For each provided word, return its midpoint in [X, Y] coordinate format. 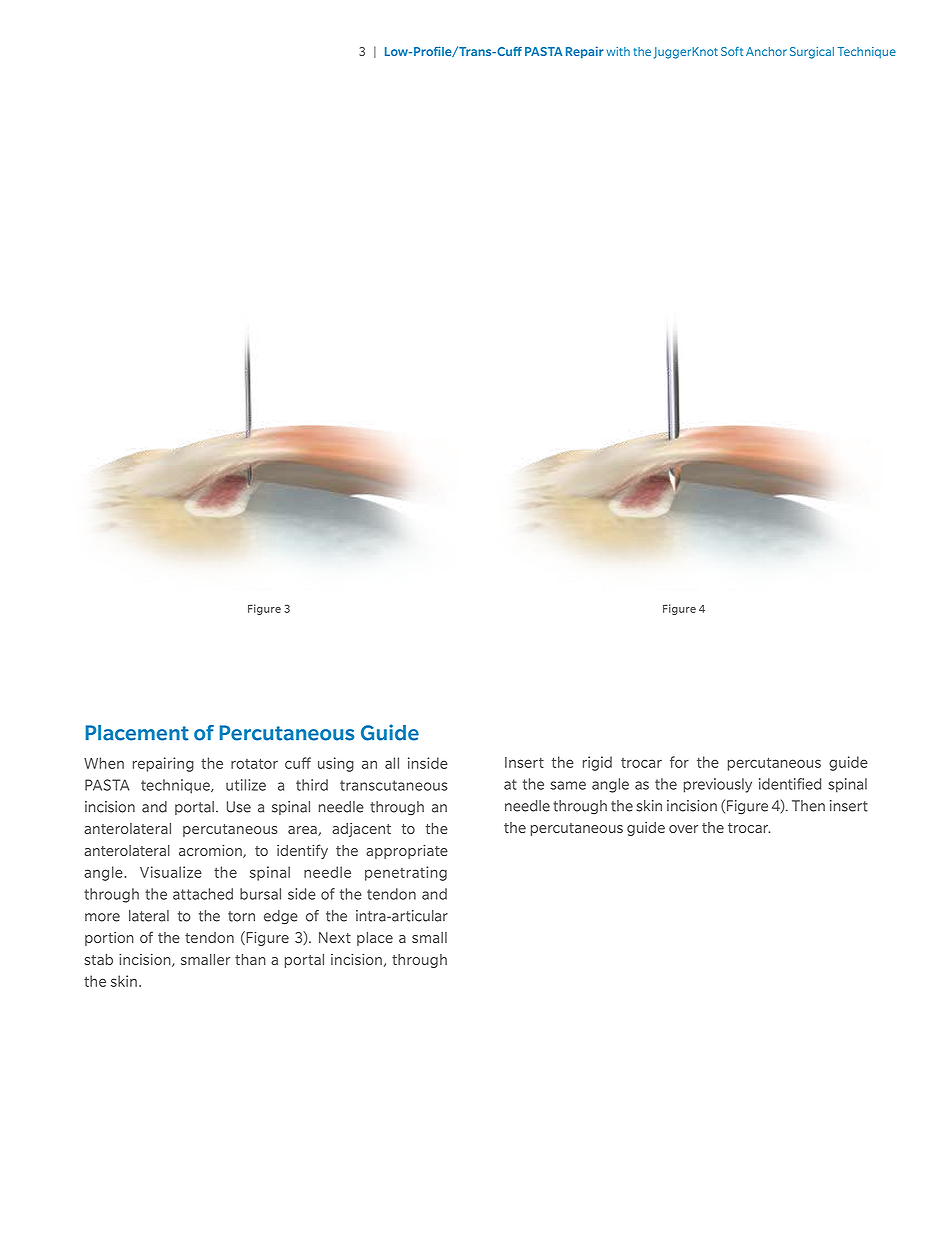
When [104, 763]
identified [790, 784]
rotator [254, 763]
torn [241, 916]
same [568, 785]
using [336, 764]
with [618, 51]
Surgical [812, 53]
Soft [732, 51]
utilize [246, 785]
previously [718, 785]
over [683, 829]
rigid [597, 763]
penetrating [406, 873]
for [679, 762]
